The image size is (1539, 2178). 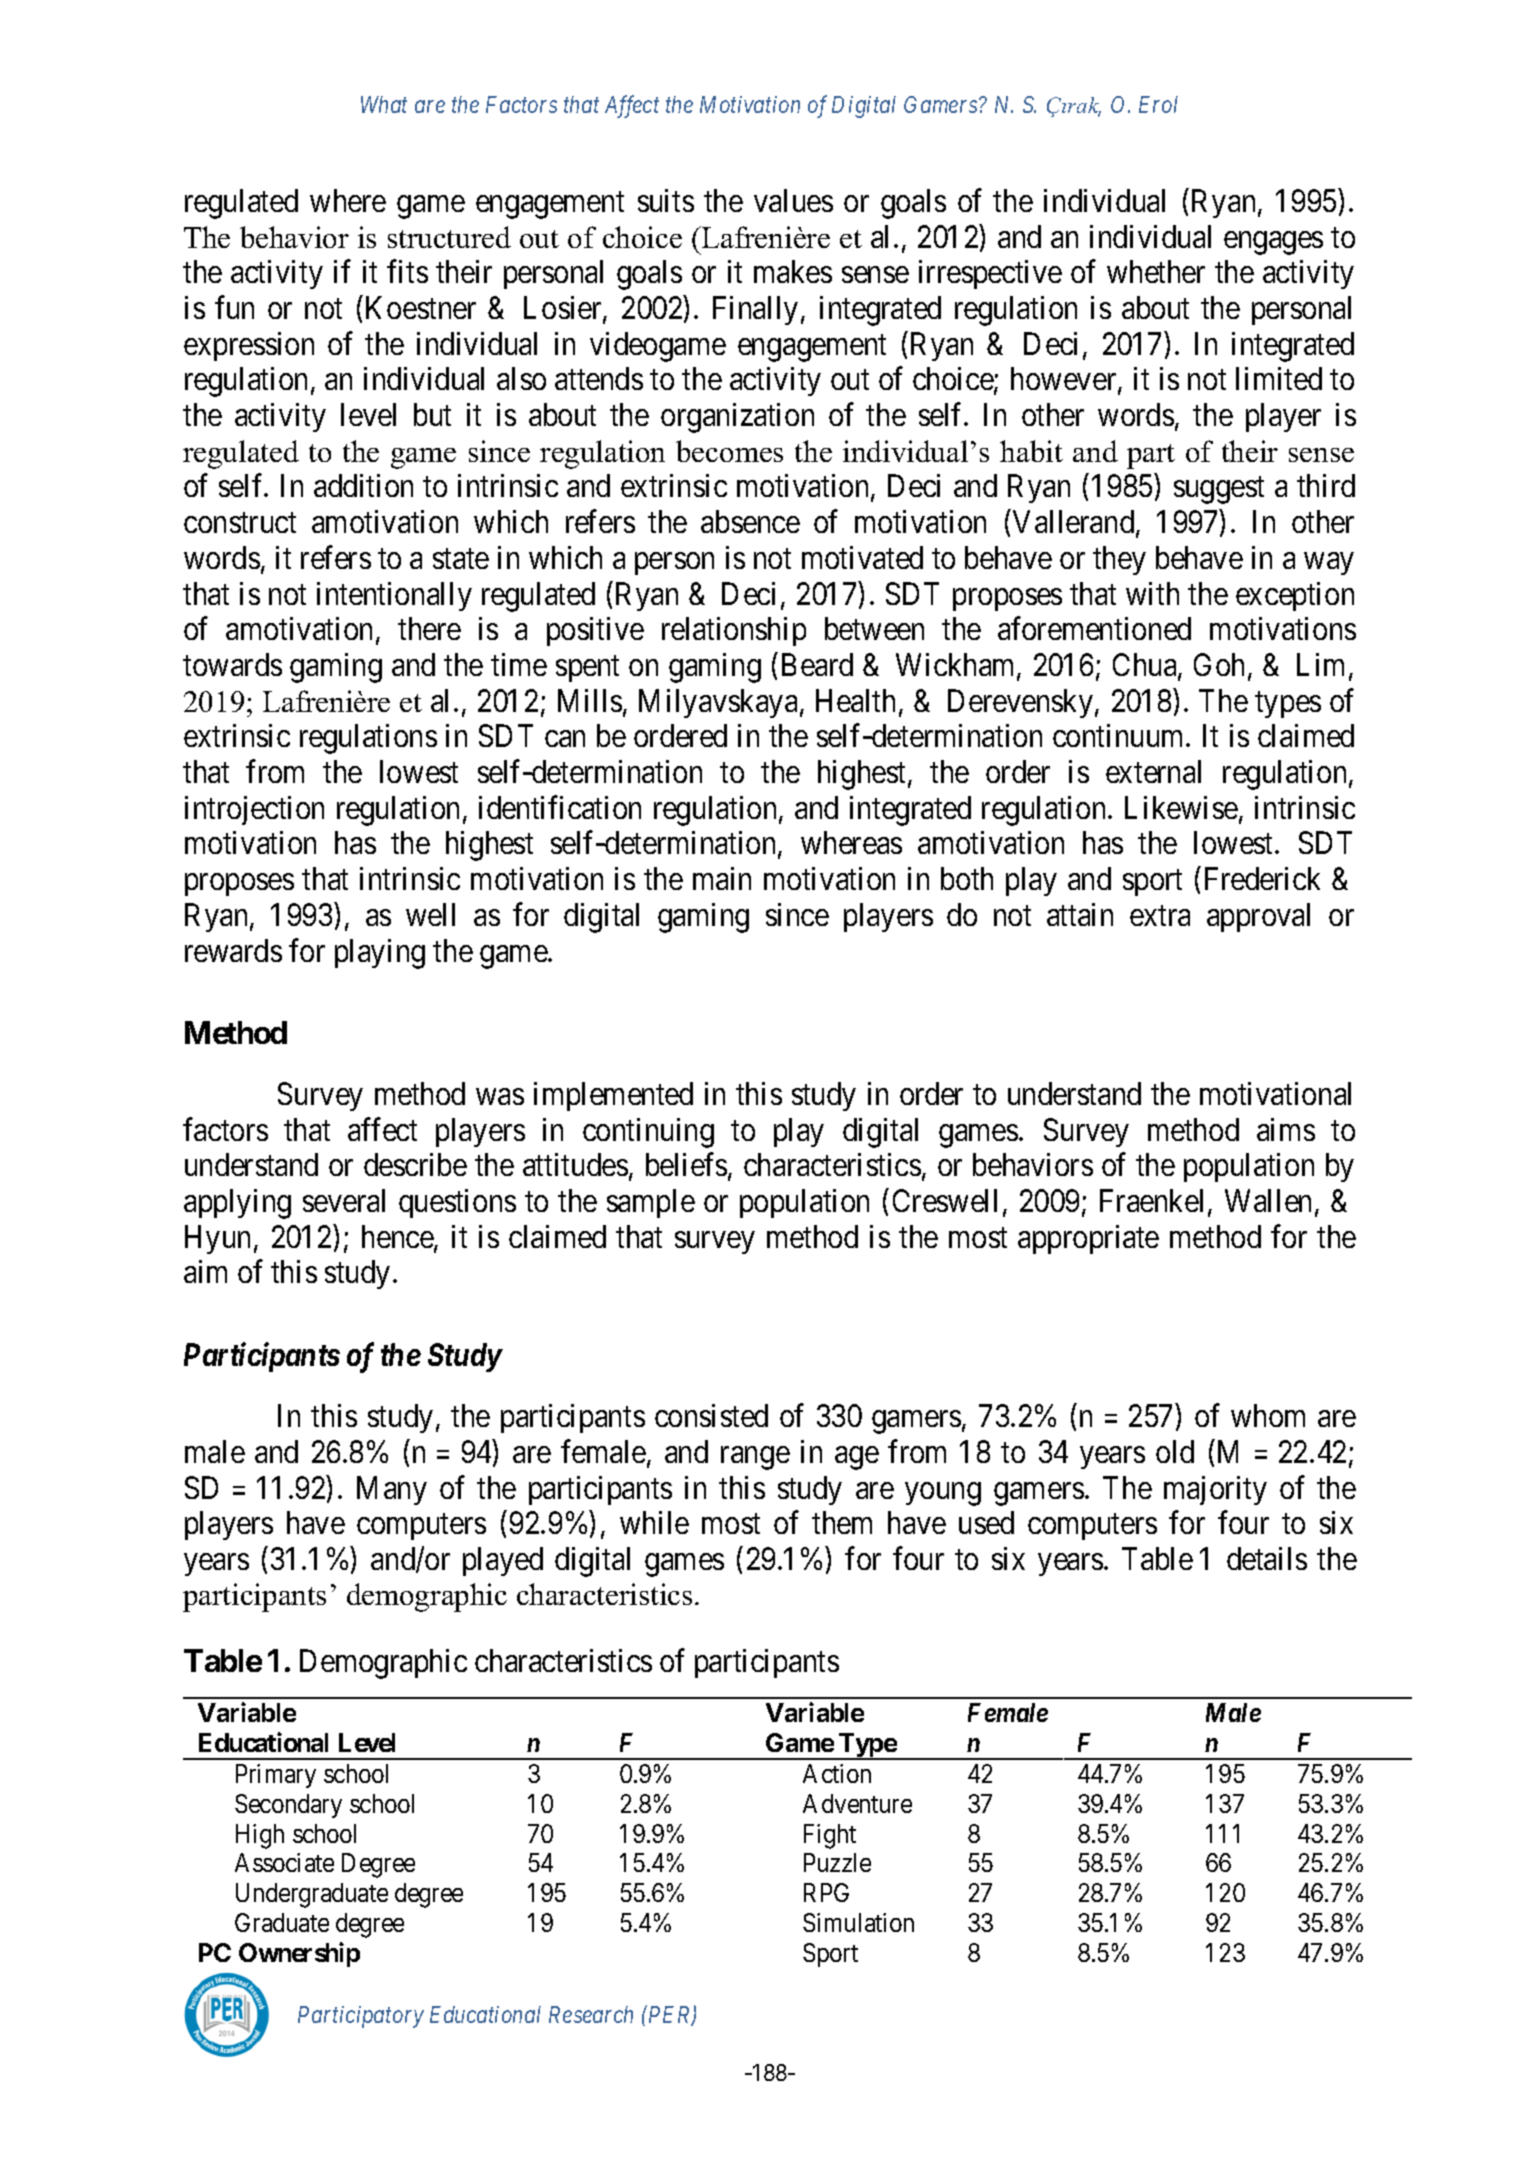 I want to click on Simulation, so click(x=858, y=1922).
